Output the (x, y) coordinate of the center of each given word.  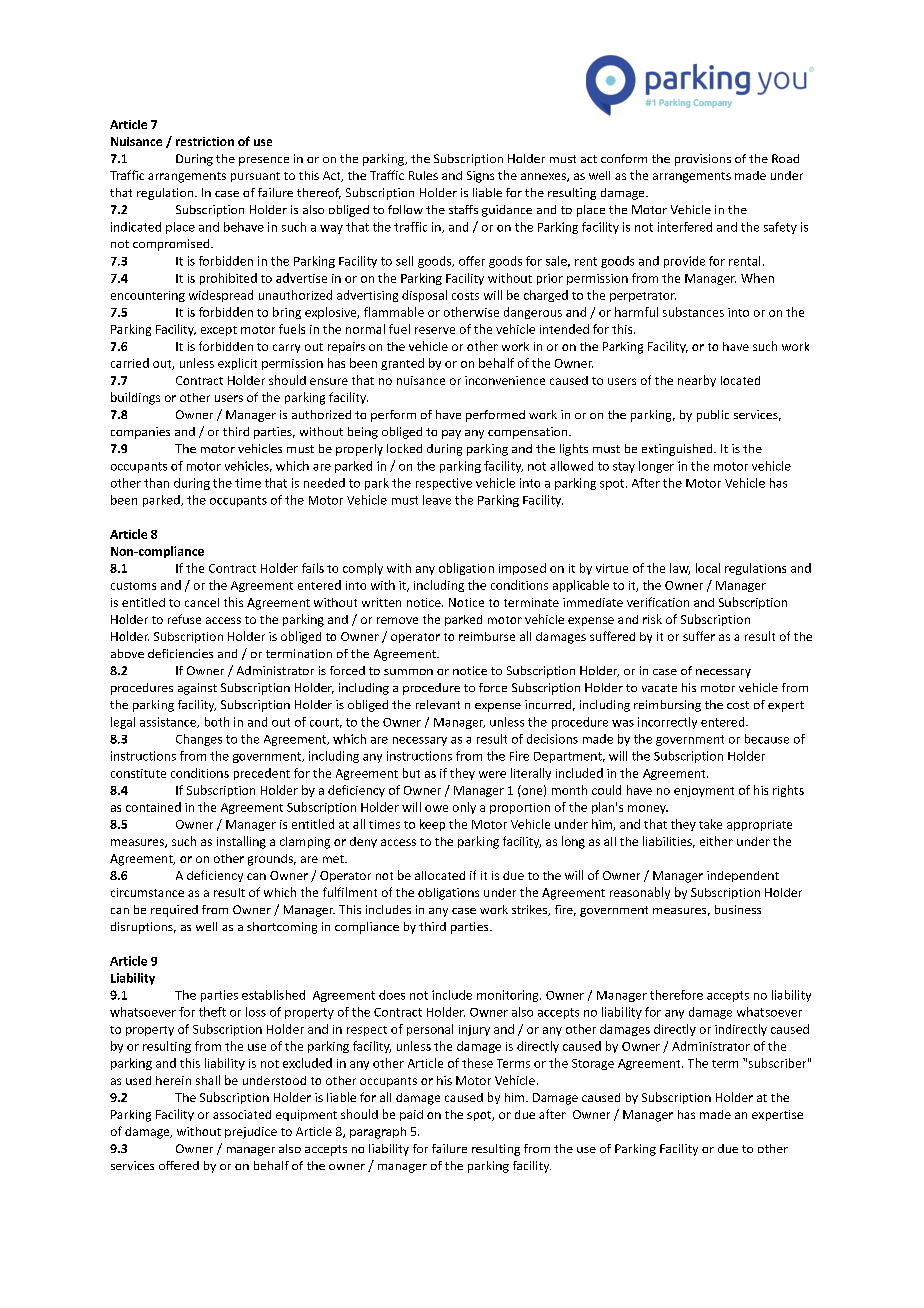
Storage (593, 1064)
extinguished (678, 450)
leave (437, 500)
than (156, 483)
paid (411, 1115)
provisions (703, 160)
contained (153, 807)
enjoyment (704, 791)
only (464, 808)
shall (208, 1080)
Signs (480, 177)
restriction (205, 141)
